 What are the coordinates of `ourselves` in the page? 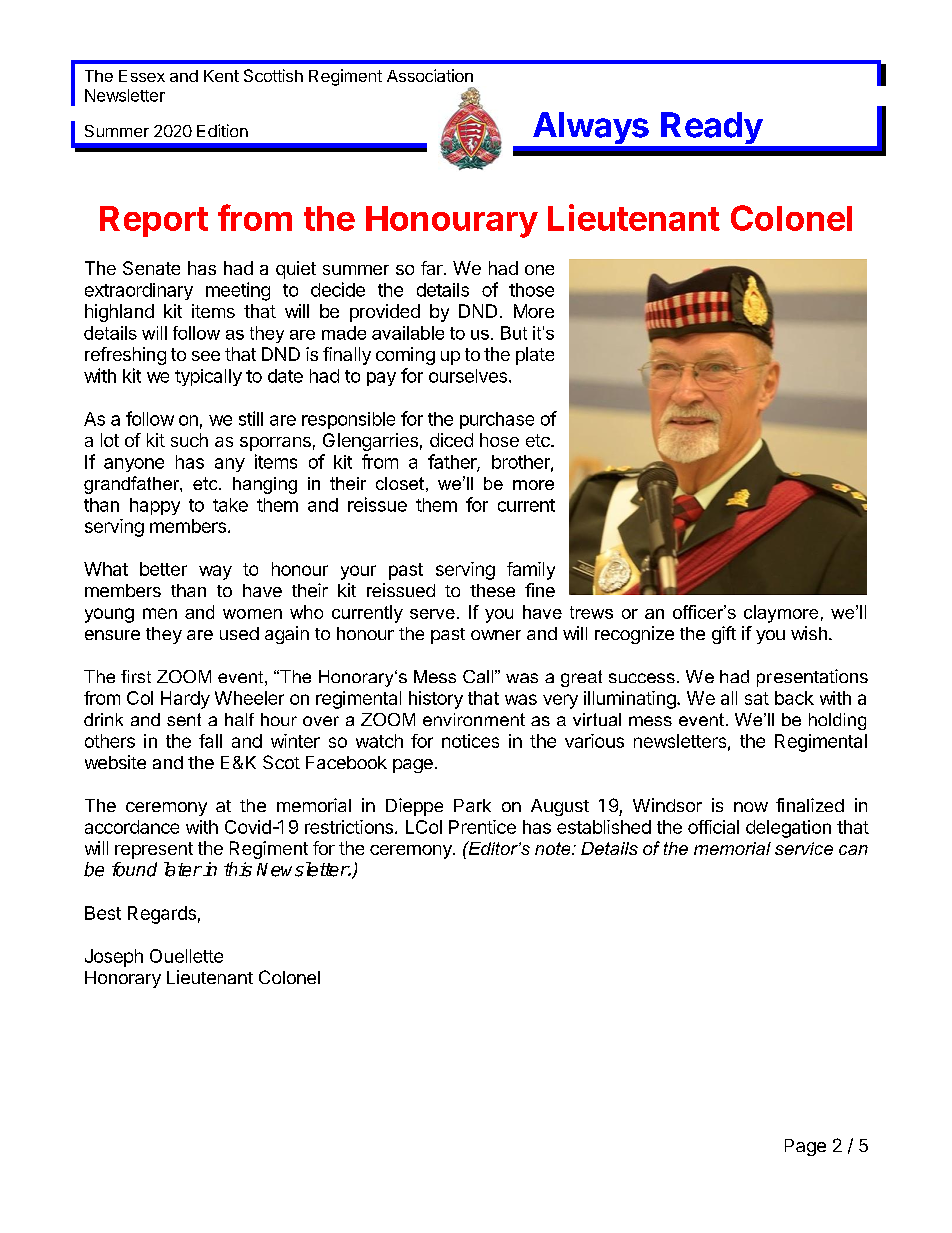 It's located at (468, 376).
